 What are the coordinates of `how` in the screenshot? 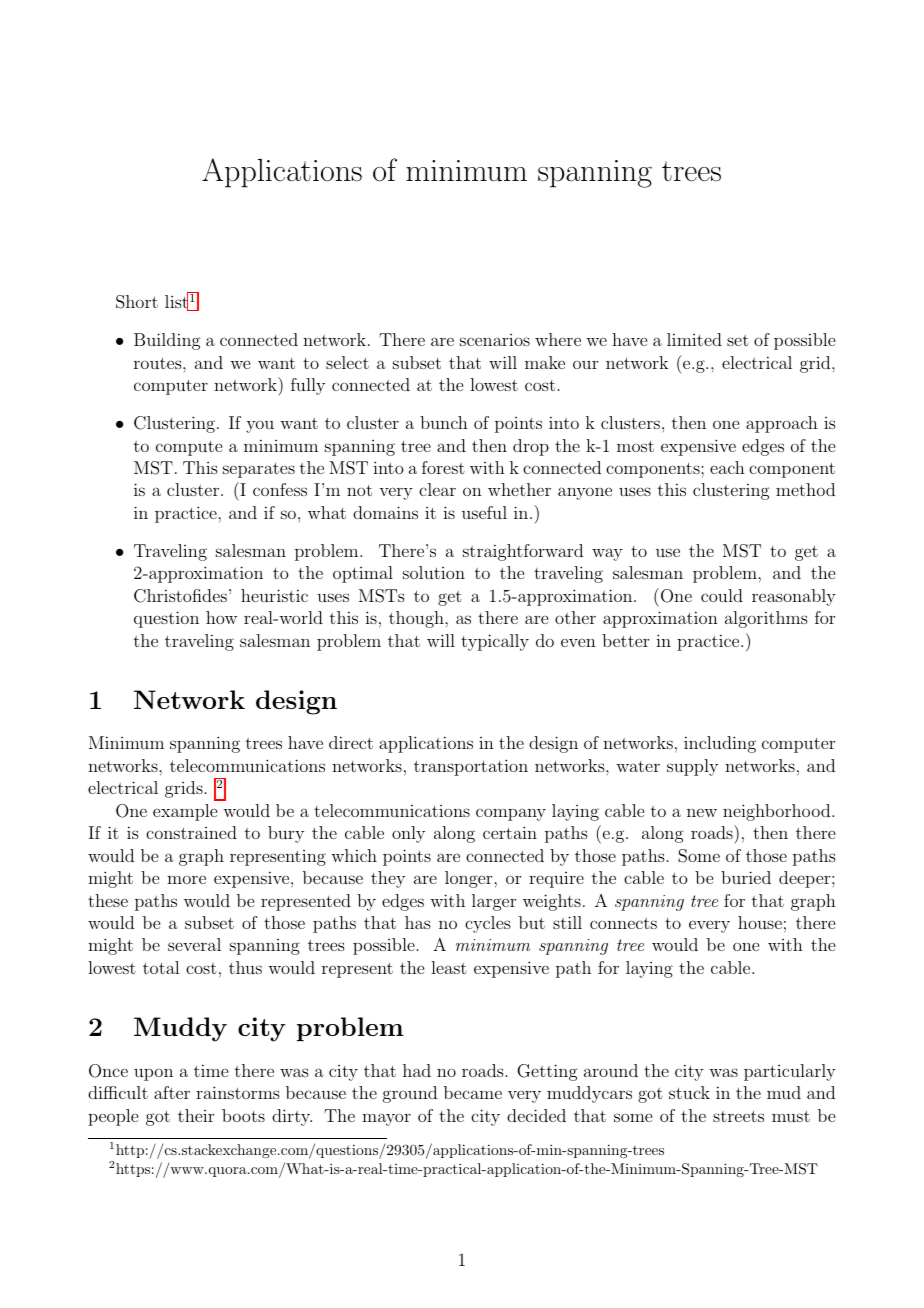 It's located at (221, 617).
